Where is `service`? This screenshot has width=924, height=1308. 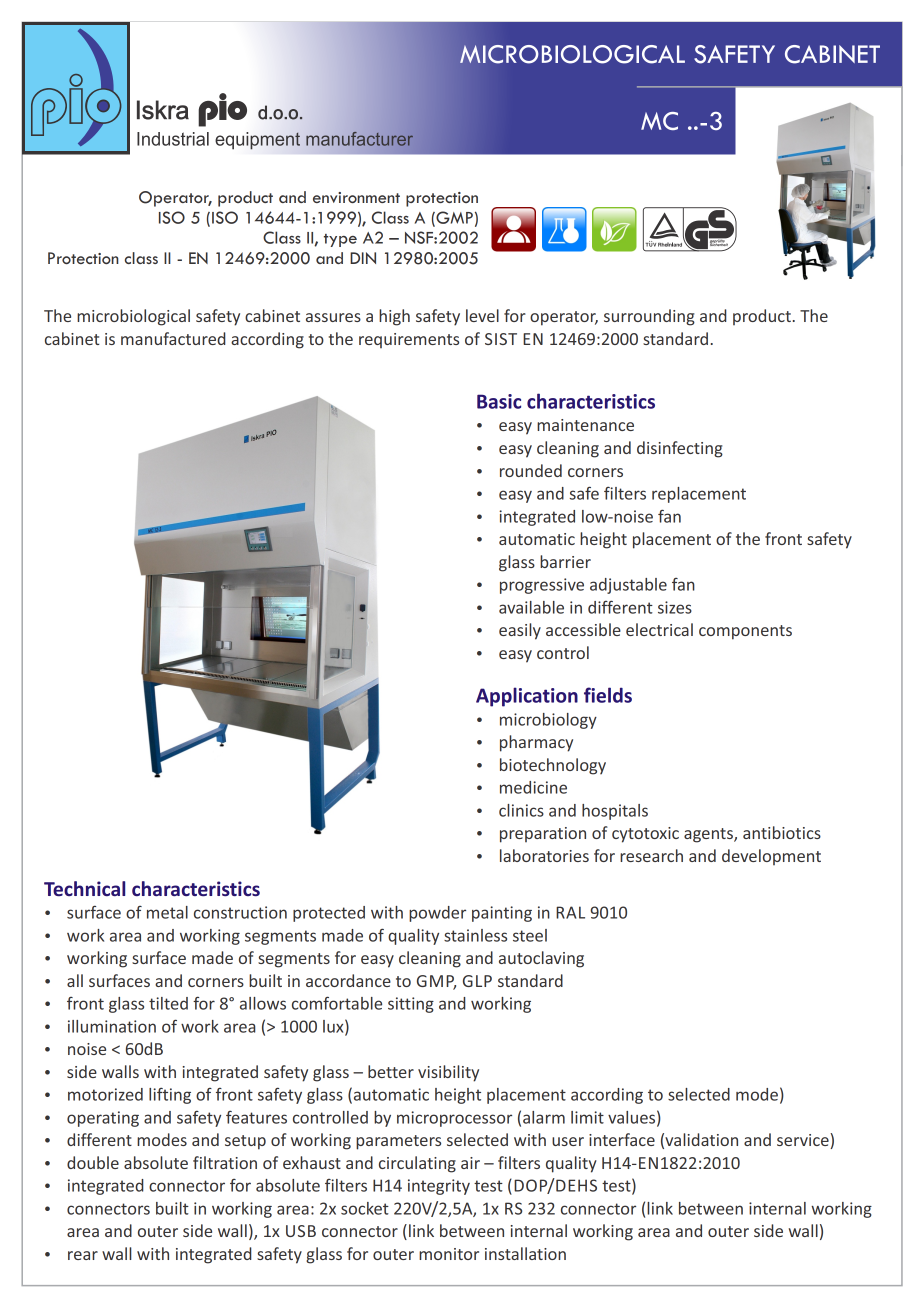
service is located at coordinates (804, 1141).
